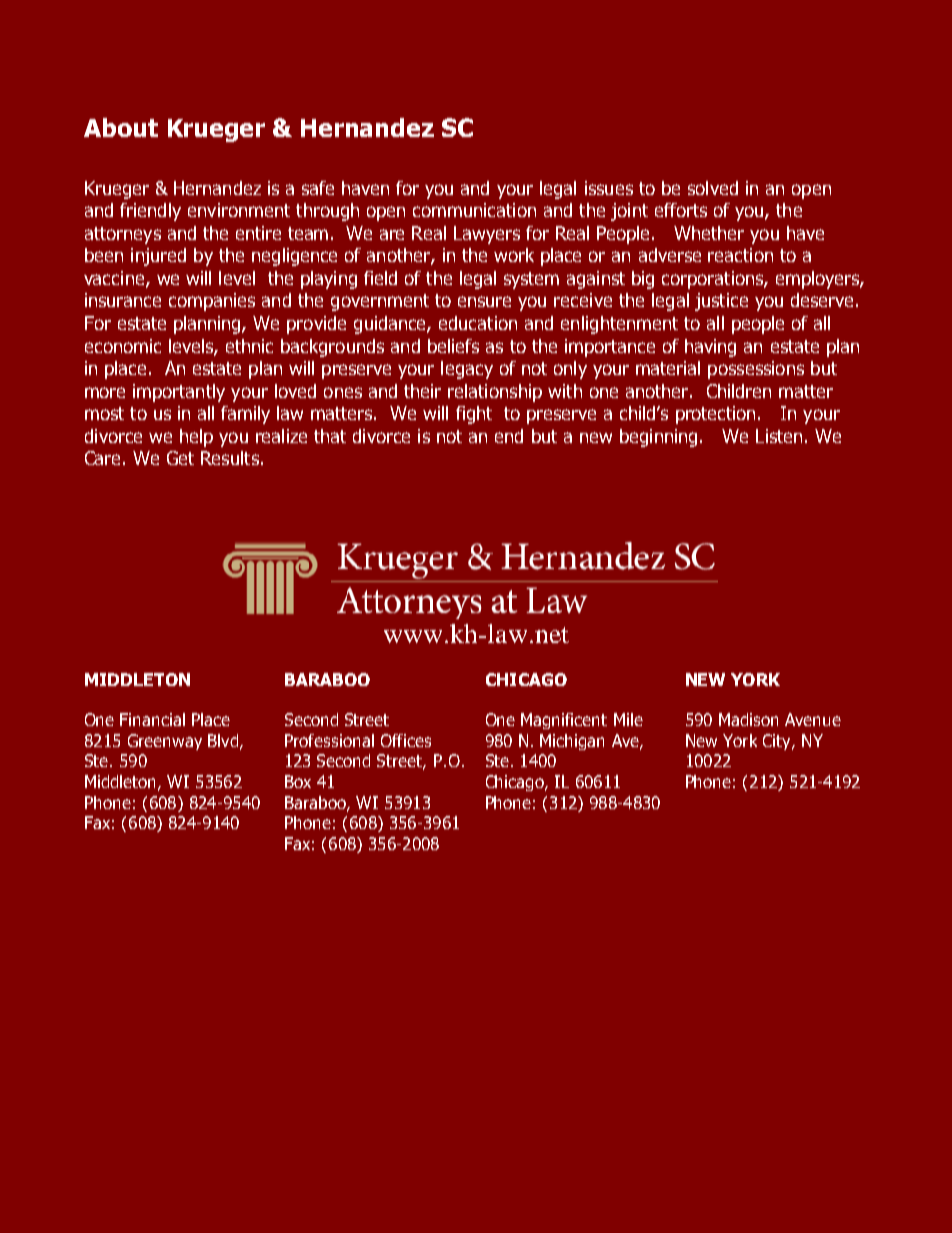 The width and height of the image is (952, 1233). What do you see at coordinates (713, 188) in the image?
I see `solved` at bounding box center [713, 188].
